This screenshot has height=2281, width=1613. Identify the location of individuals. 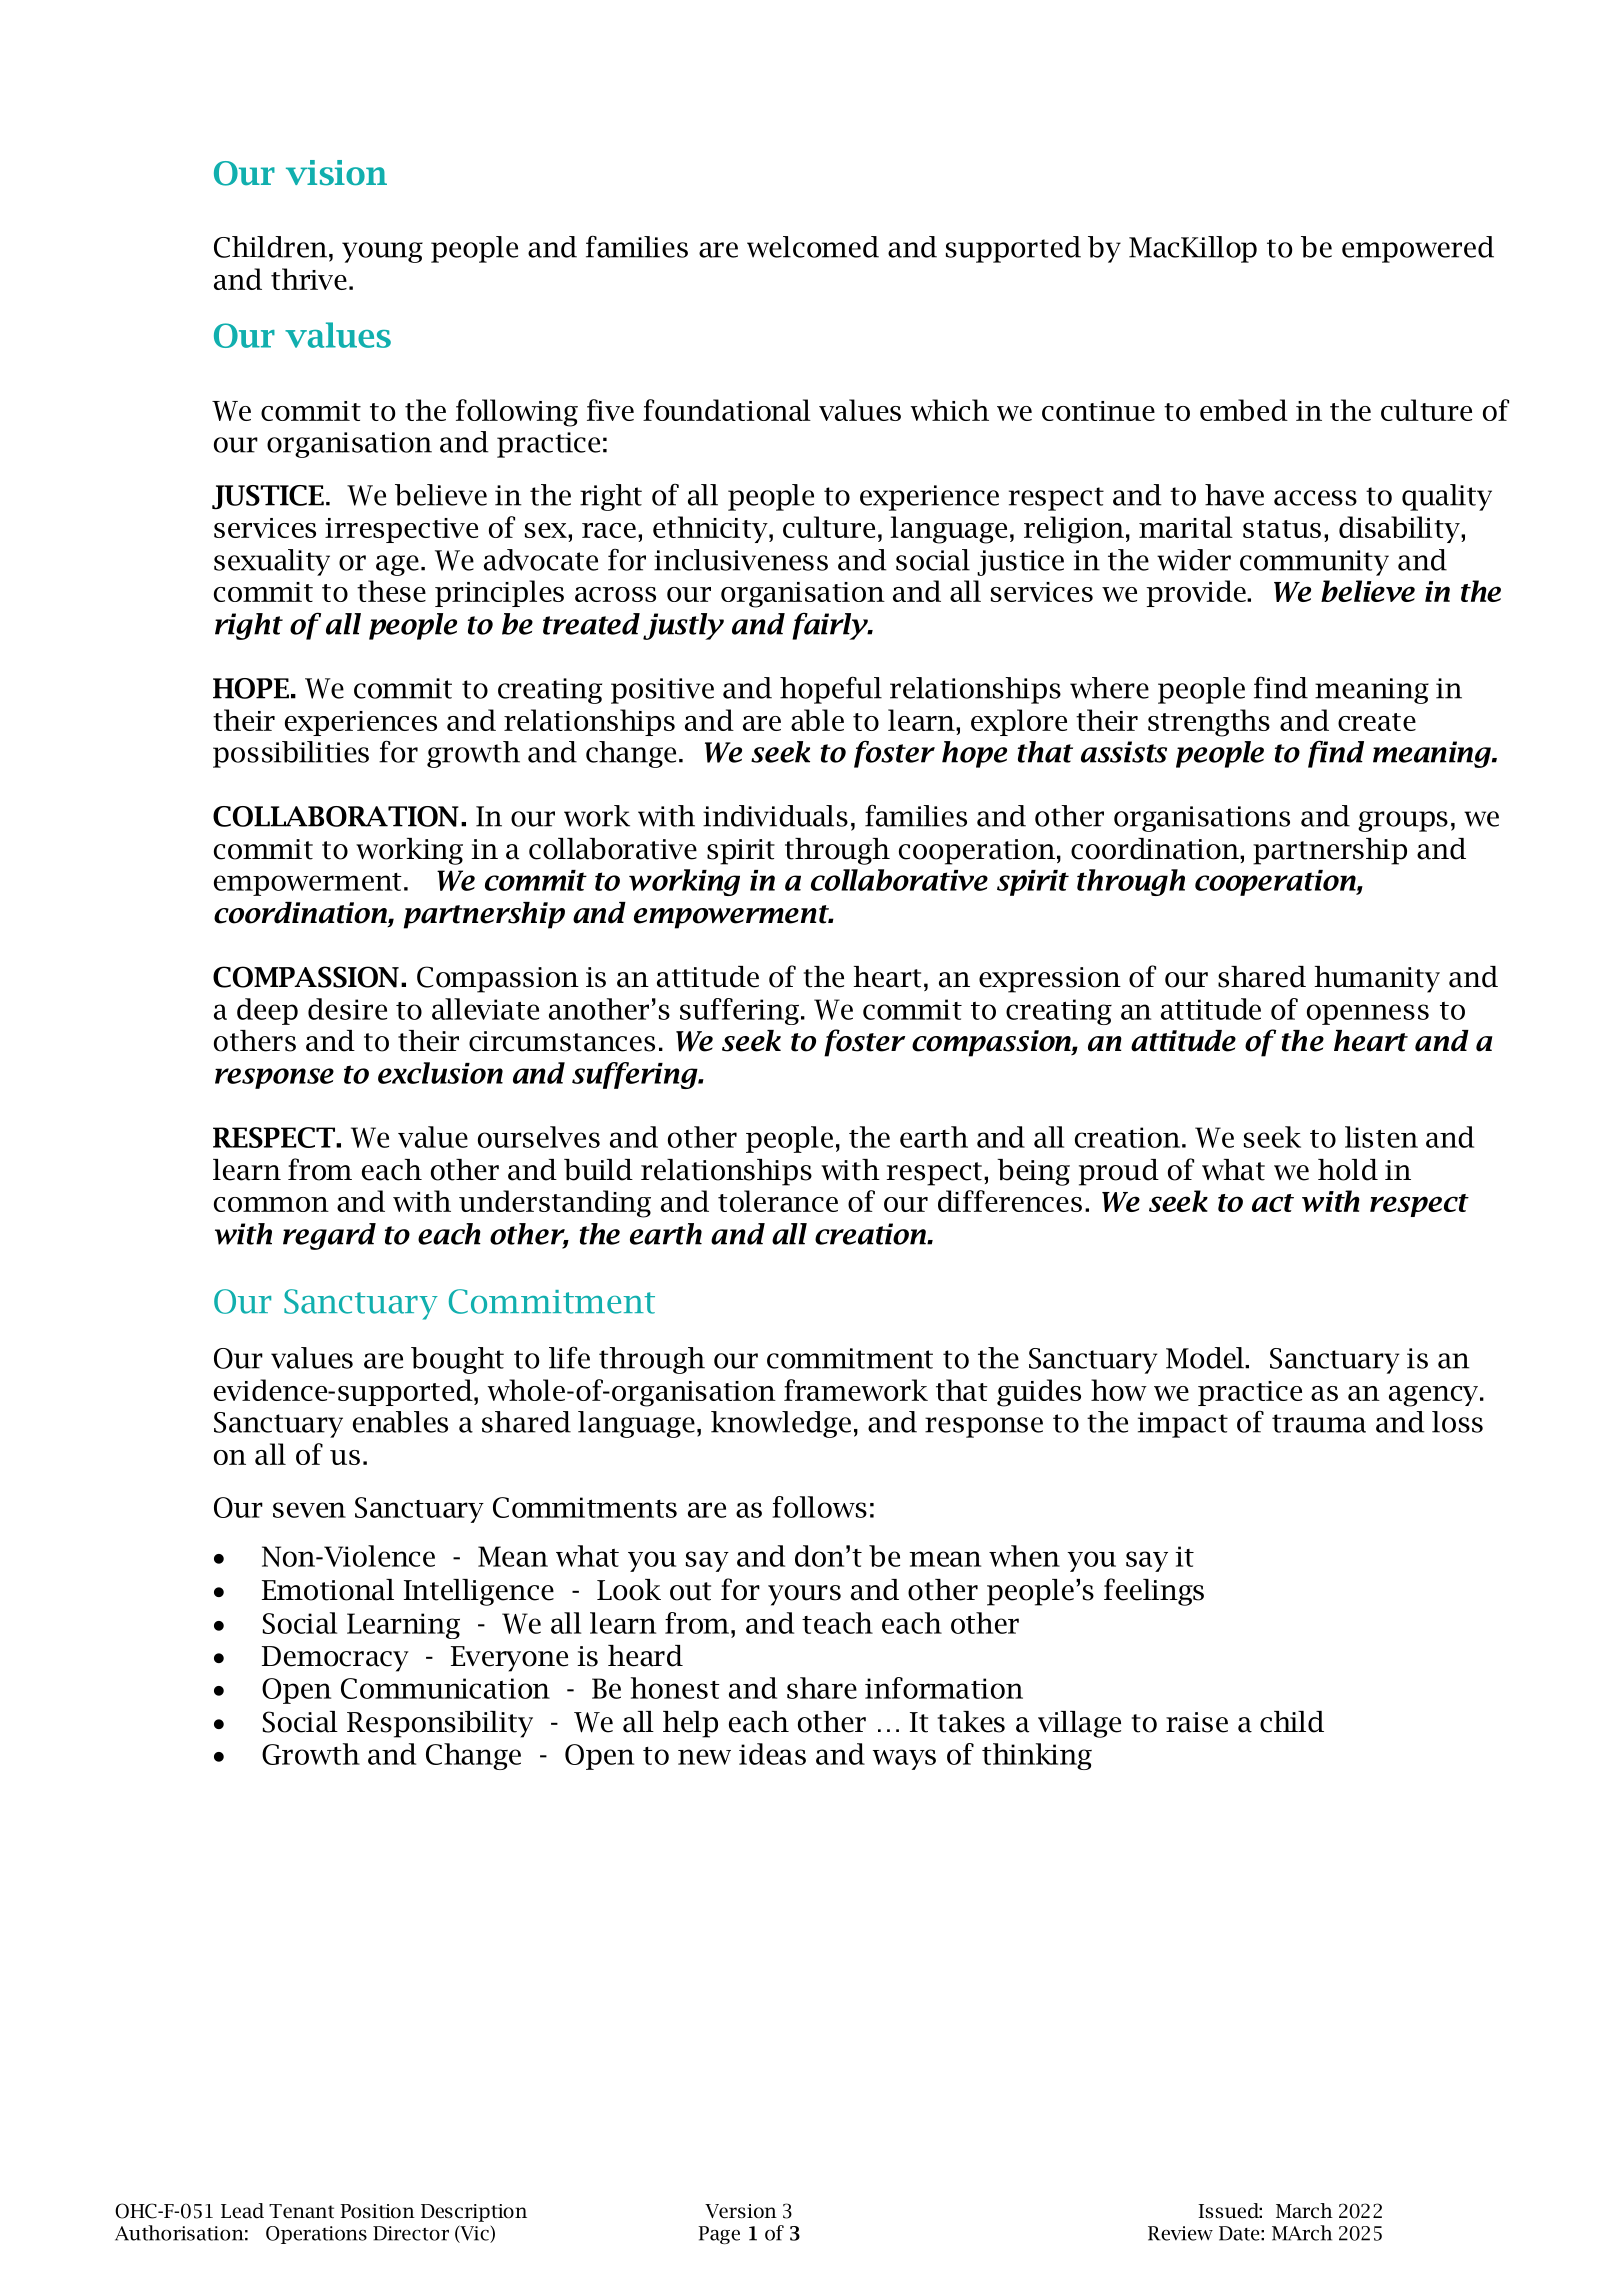
(775, 816).
